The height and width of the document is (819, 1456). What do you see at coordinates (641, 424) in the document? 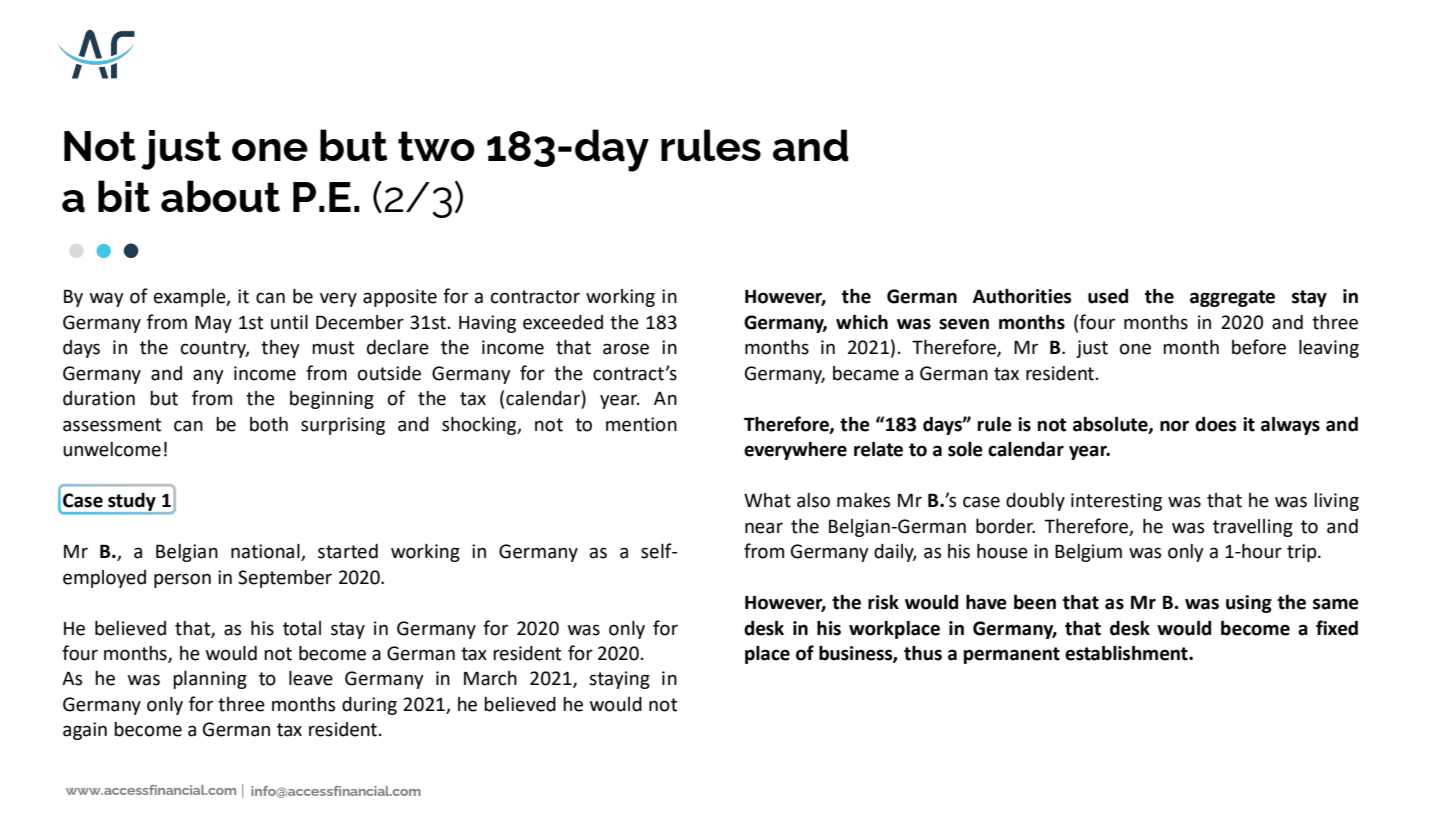
I see `mention` at bounding box center [641, 424].
